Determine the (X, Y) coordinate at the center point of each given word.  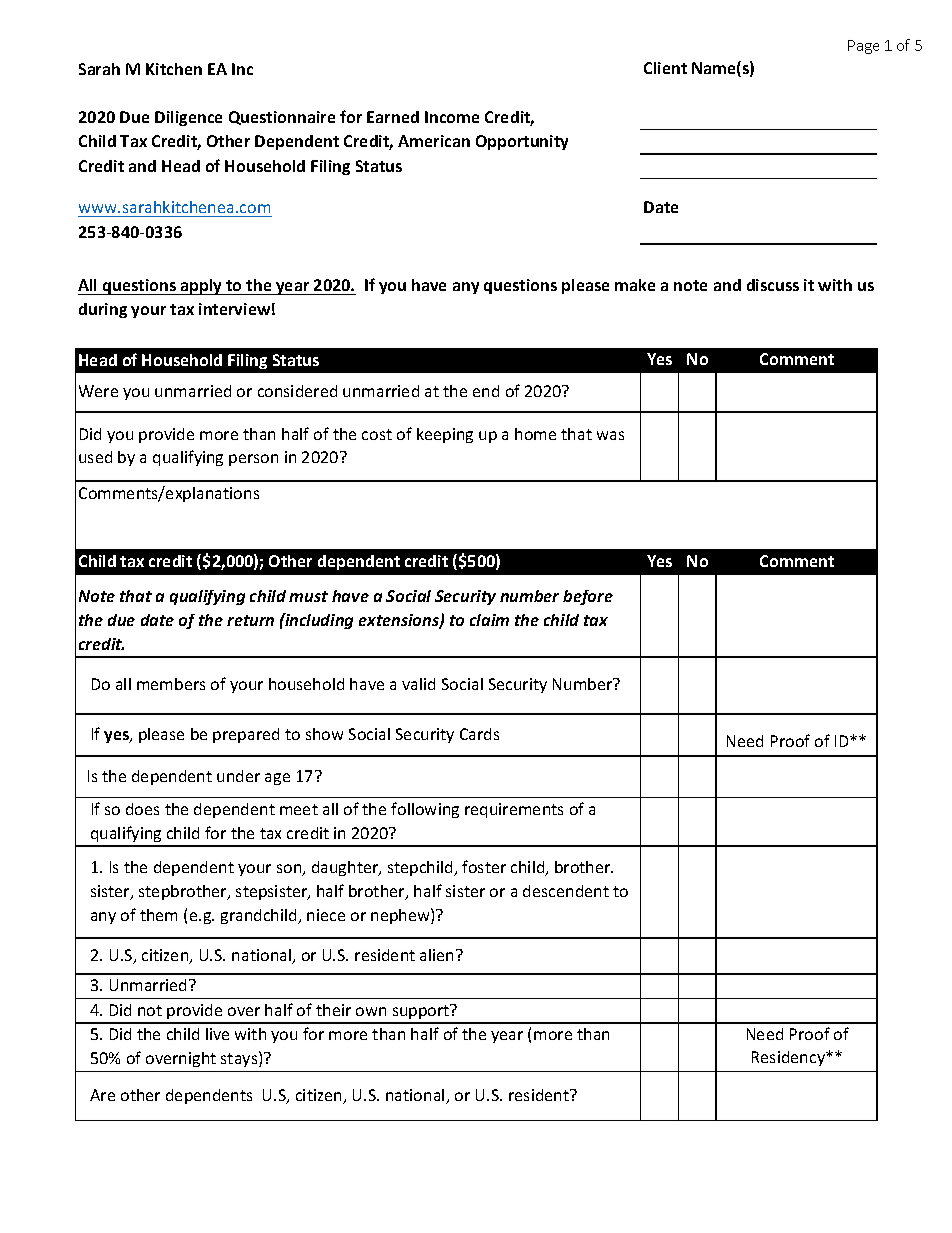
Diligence (188, 118)
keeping (445, 435)
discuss (773, 285)
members (171, 684)
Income (452, 117)
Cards (479, 734)
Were (98, 391)
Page (863, 47)
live (217, 1034)
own (371, 1011)
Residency (789, 1058)
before (588, 597)
